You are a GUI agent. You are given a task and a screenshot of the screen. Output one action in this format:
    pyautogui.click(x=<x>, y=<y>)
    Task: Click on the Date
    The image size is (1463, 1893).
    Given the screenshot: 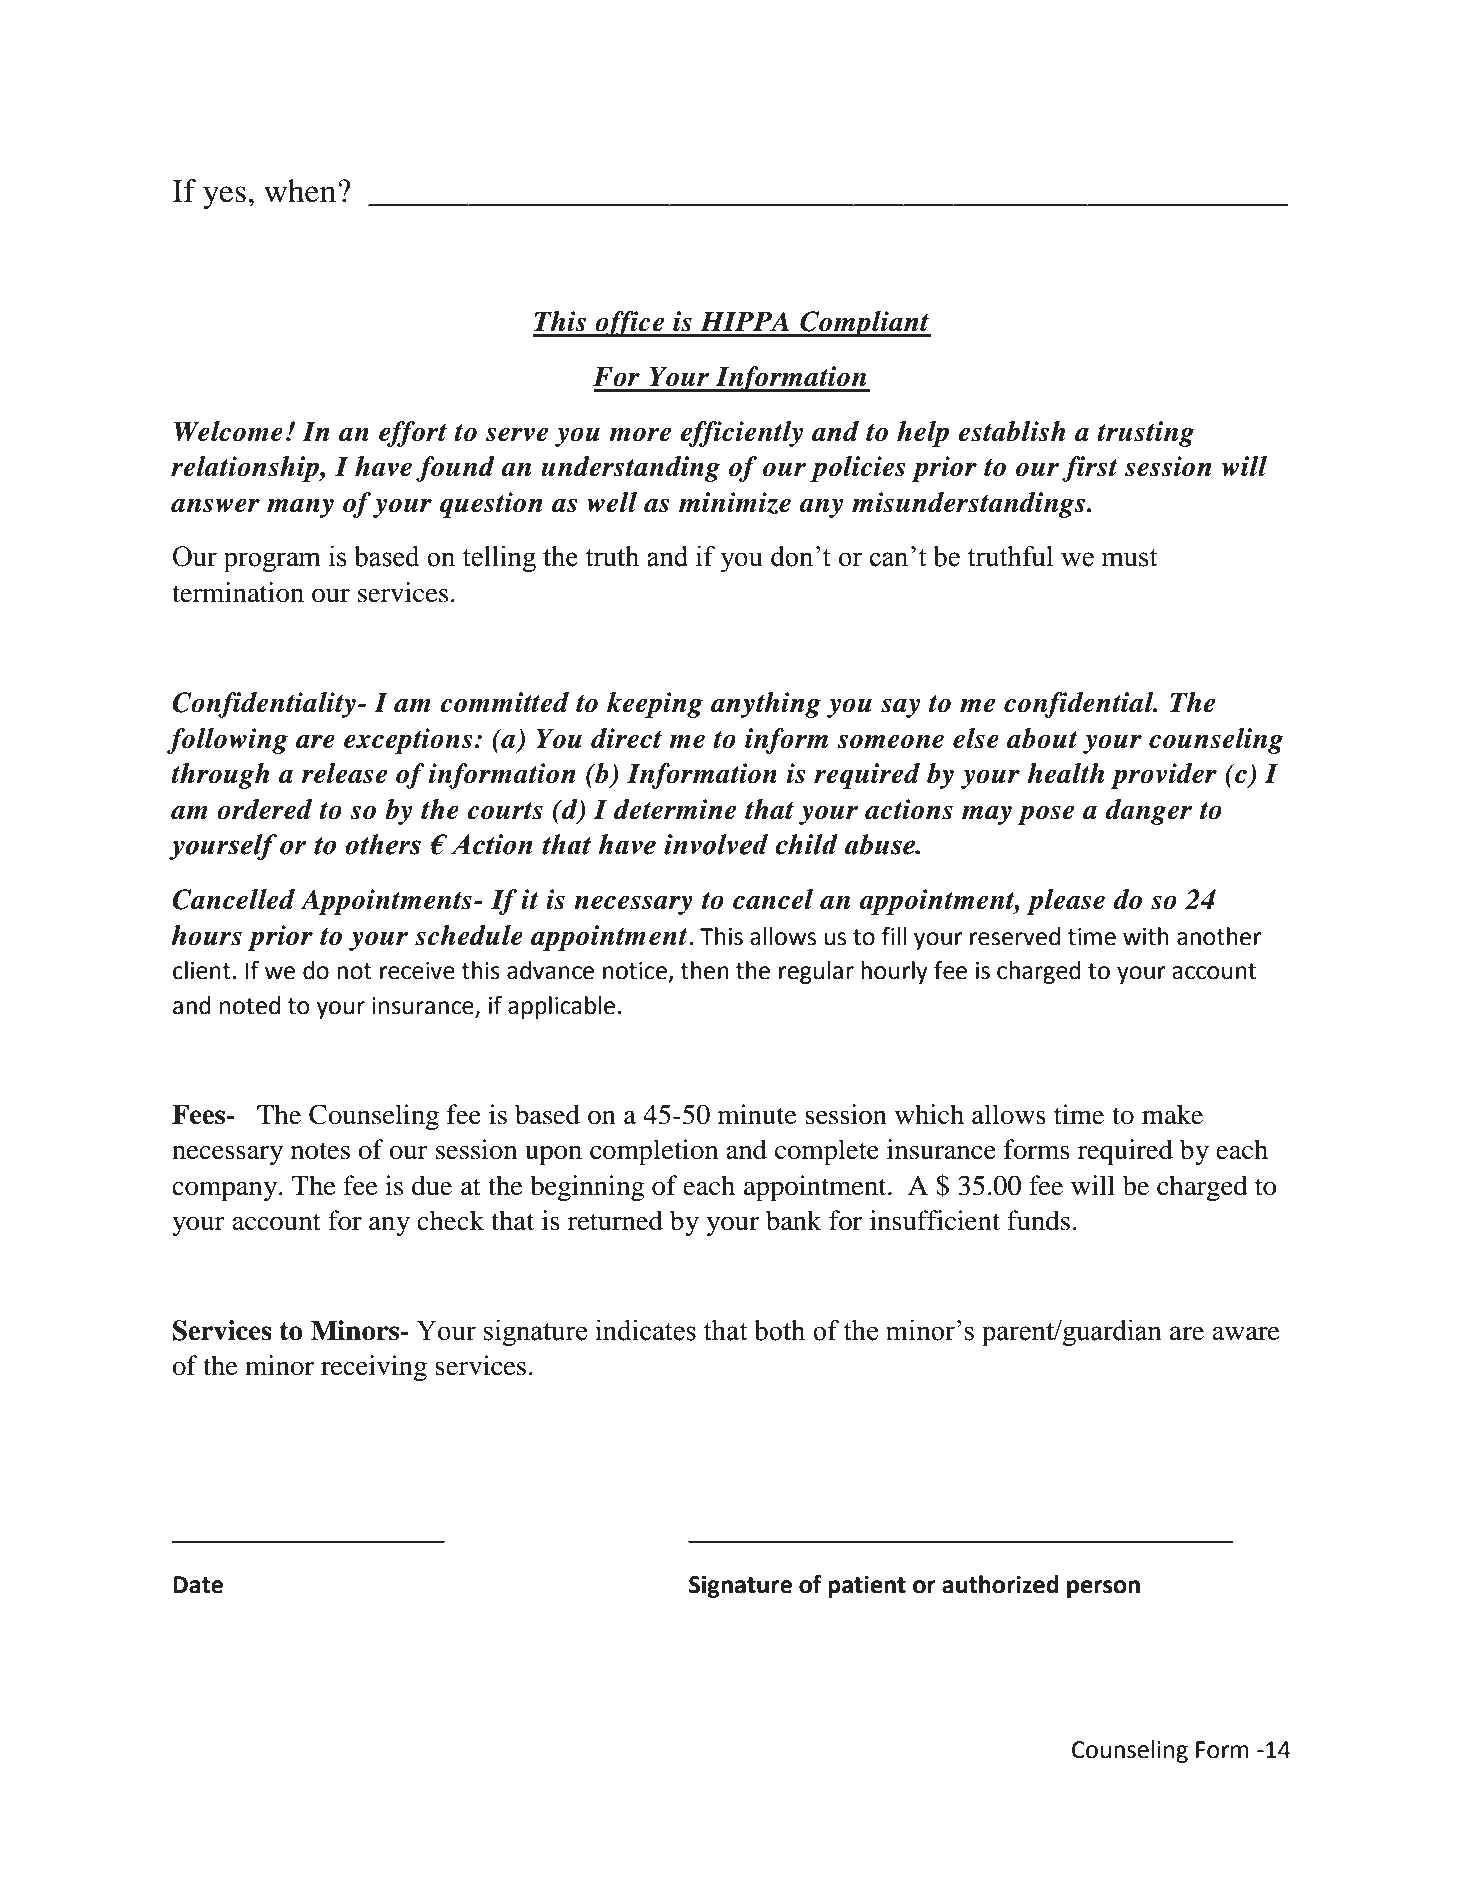 What is the action you would take?
    pyautogui.click(x=198, y=1585)
